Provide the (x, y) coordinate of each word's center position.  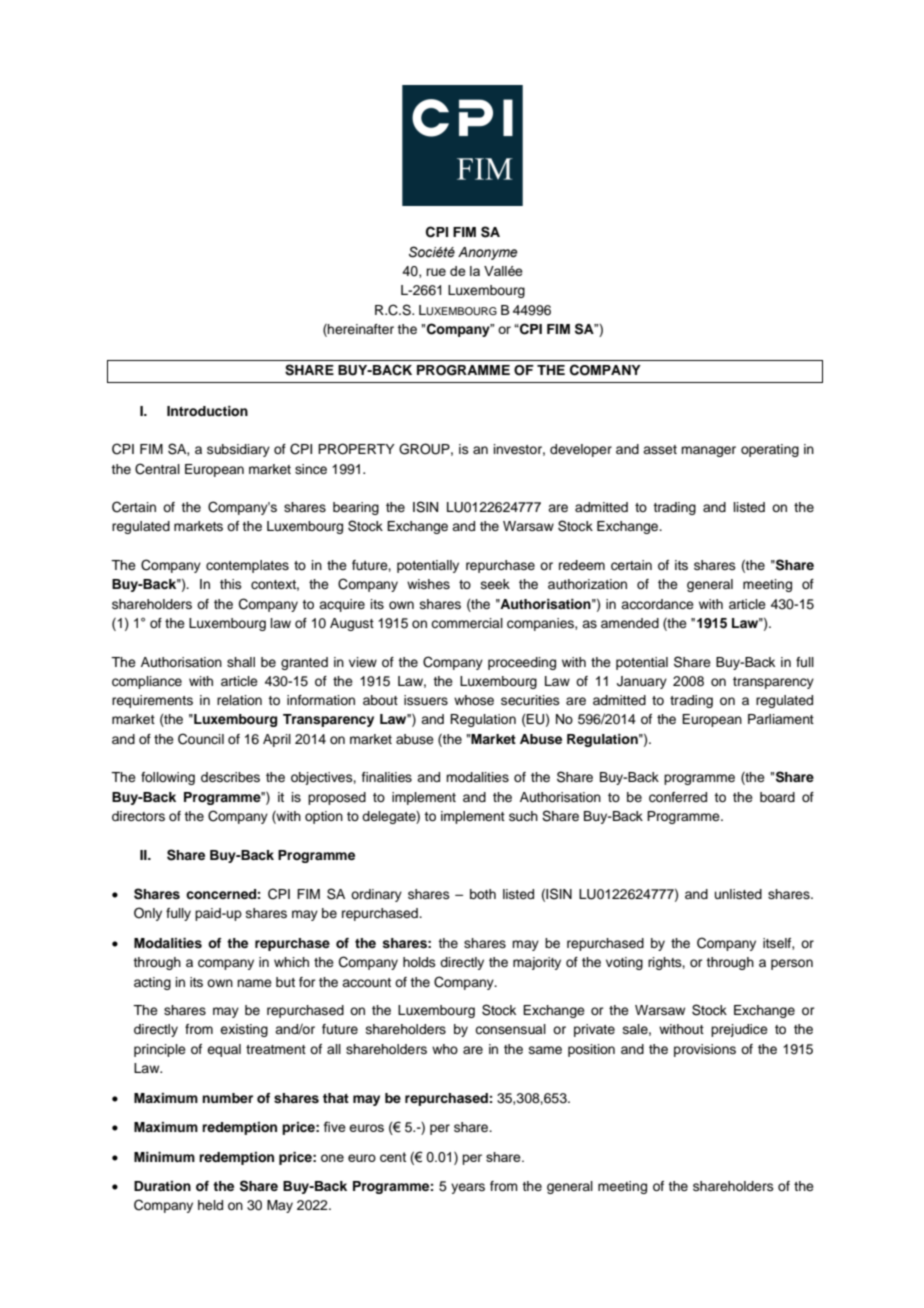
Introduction (207, 411)
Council (201, 739)
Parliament (781, 719)
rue (436, 272)
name (254, 983)
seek (495, 584)
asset (660, 449)
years (468, 1188)
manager (708, 451)
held (210, 1205)
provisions (705, 1050)
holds (419, 962)
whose (474, 700)
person (792, 964)
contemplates (247, 566)
